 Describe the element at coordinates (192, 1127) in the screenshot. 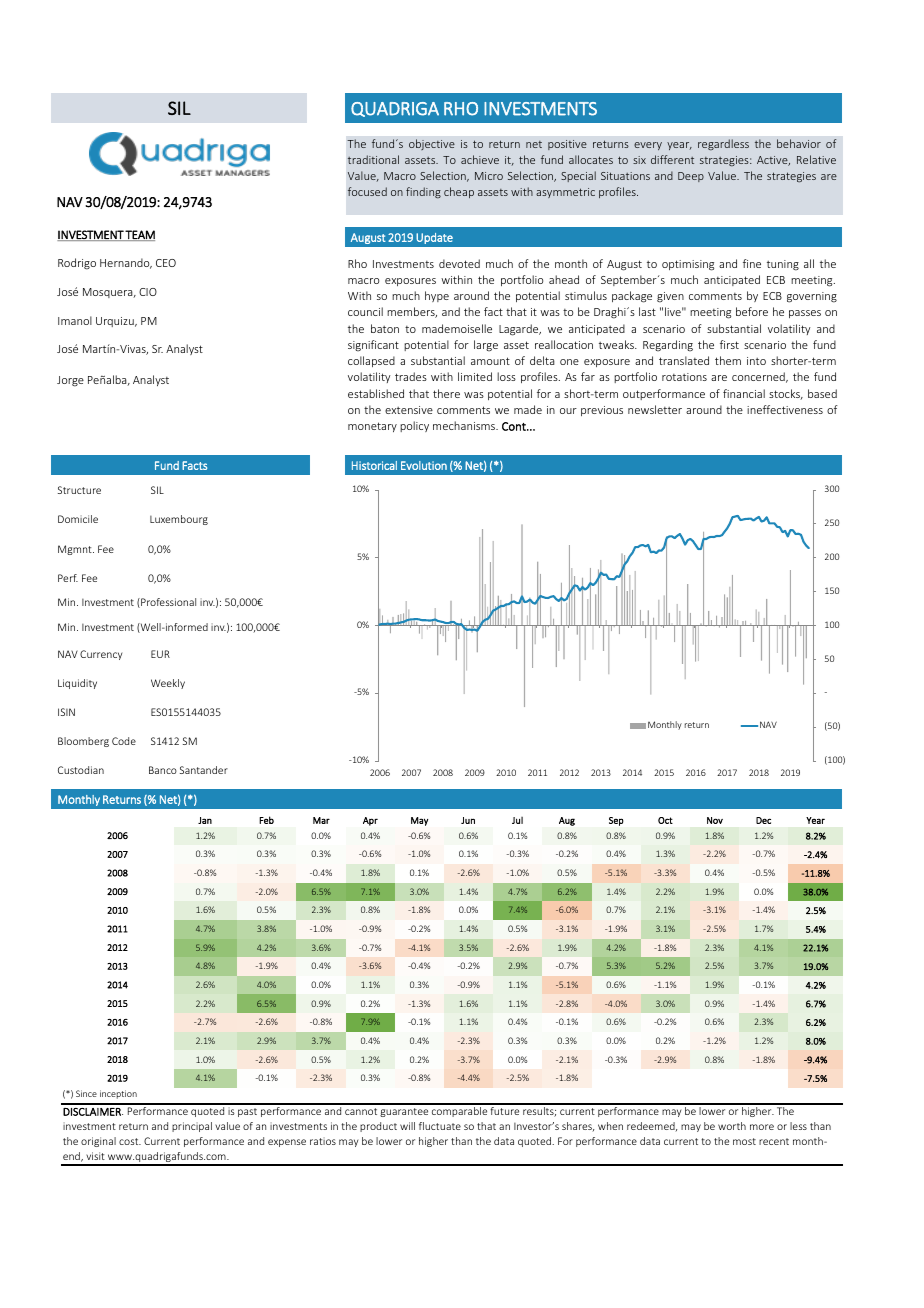

I see `principal` at that location.
